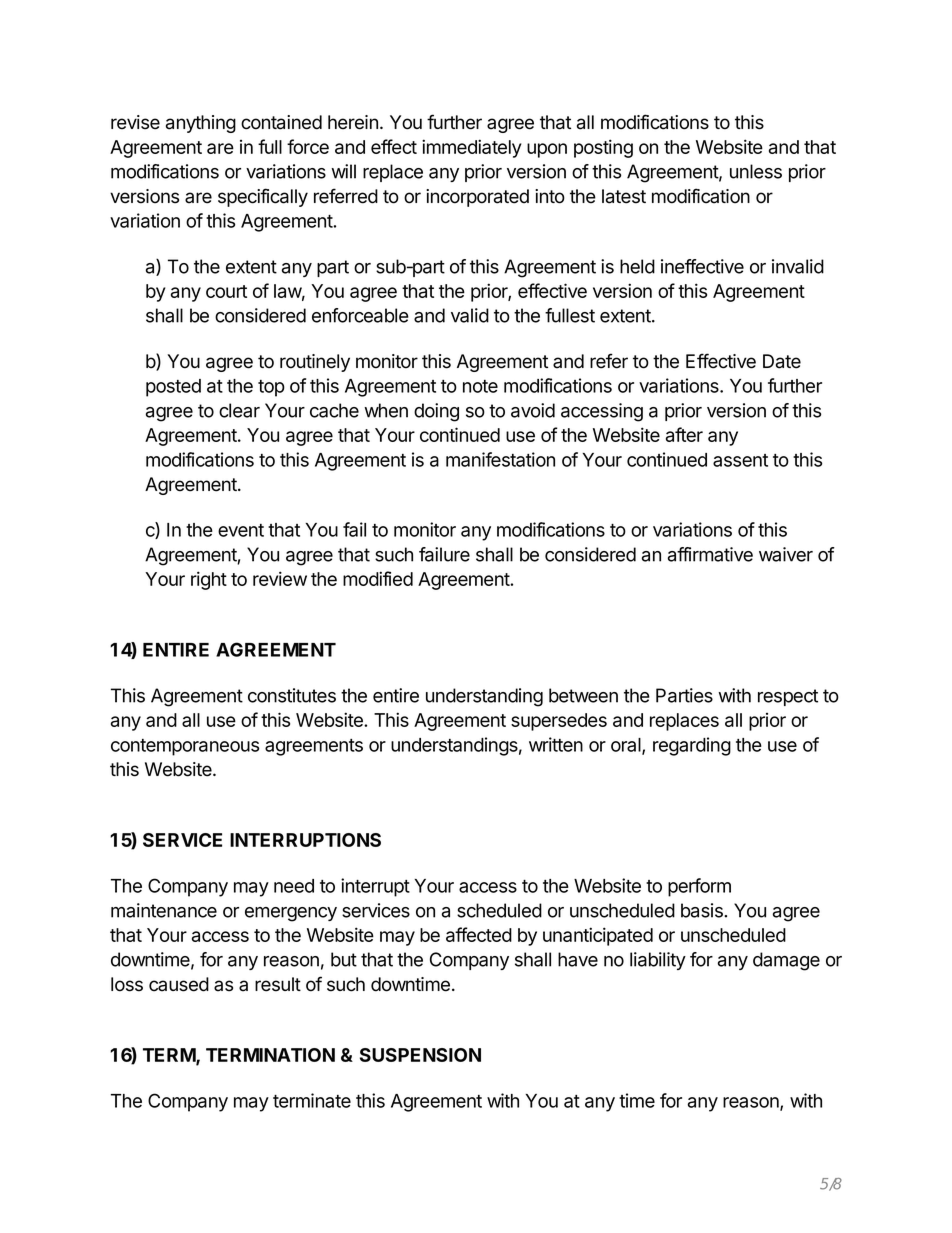 Image resolution: width=952 pixels, height=1233 pixels. What do you see at coordinates (179, 984) in the screenshot?
I see `caused` at bounding box center [179, 984].
